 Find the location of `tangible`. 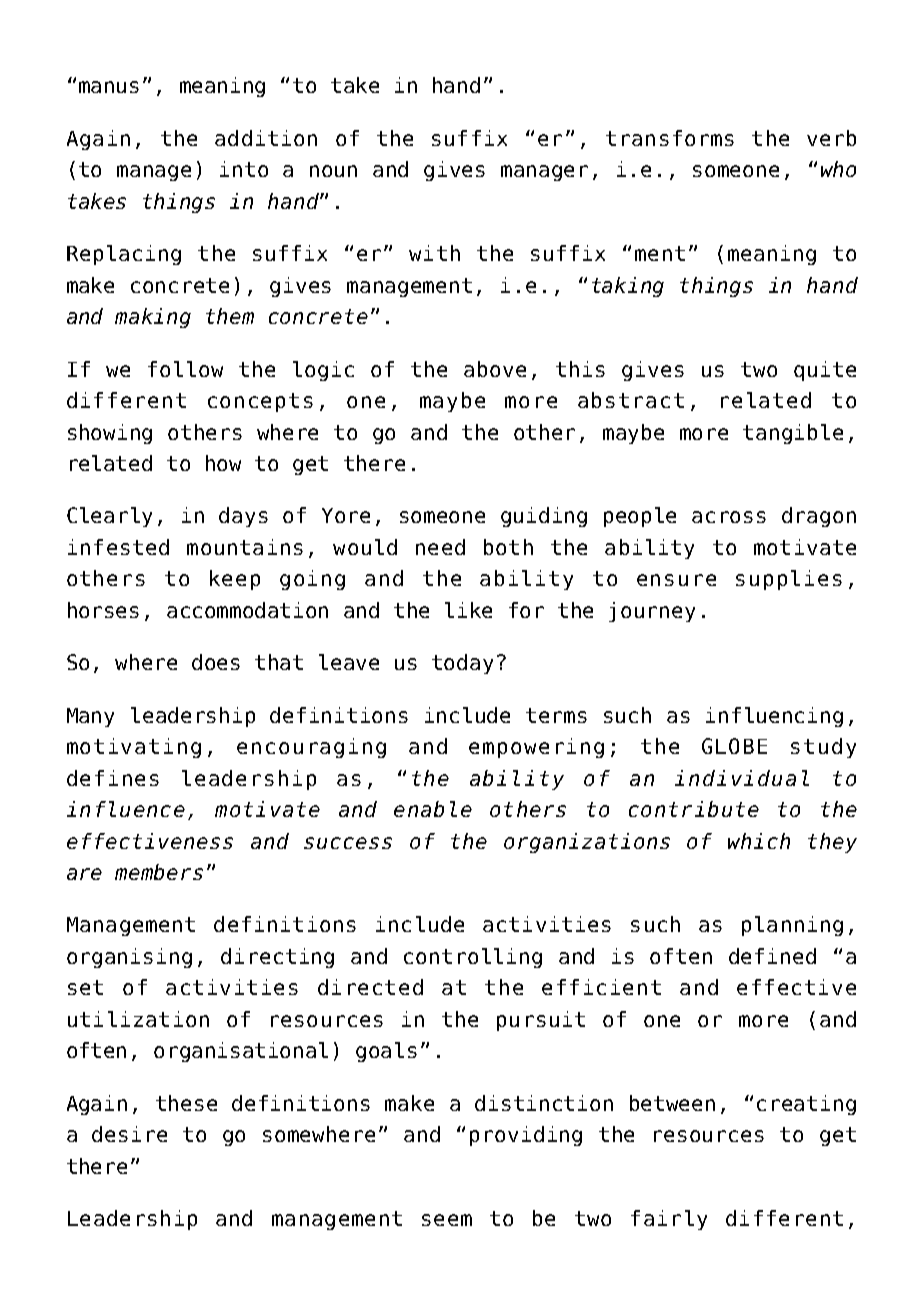

tangible is located at coordinates (793, 434).
